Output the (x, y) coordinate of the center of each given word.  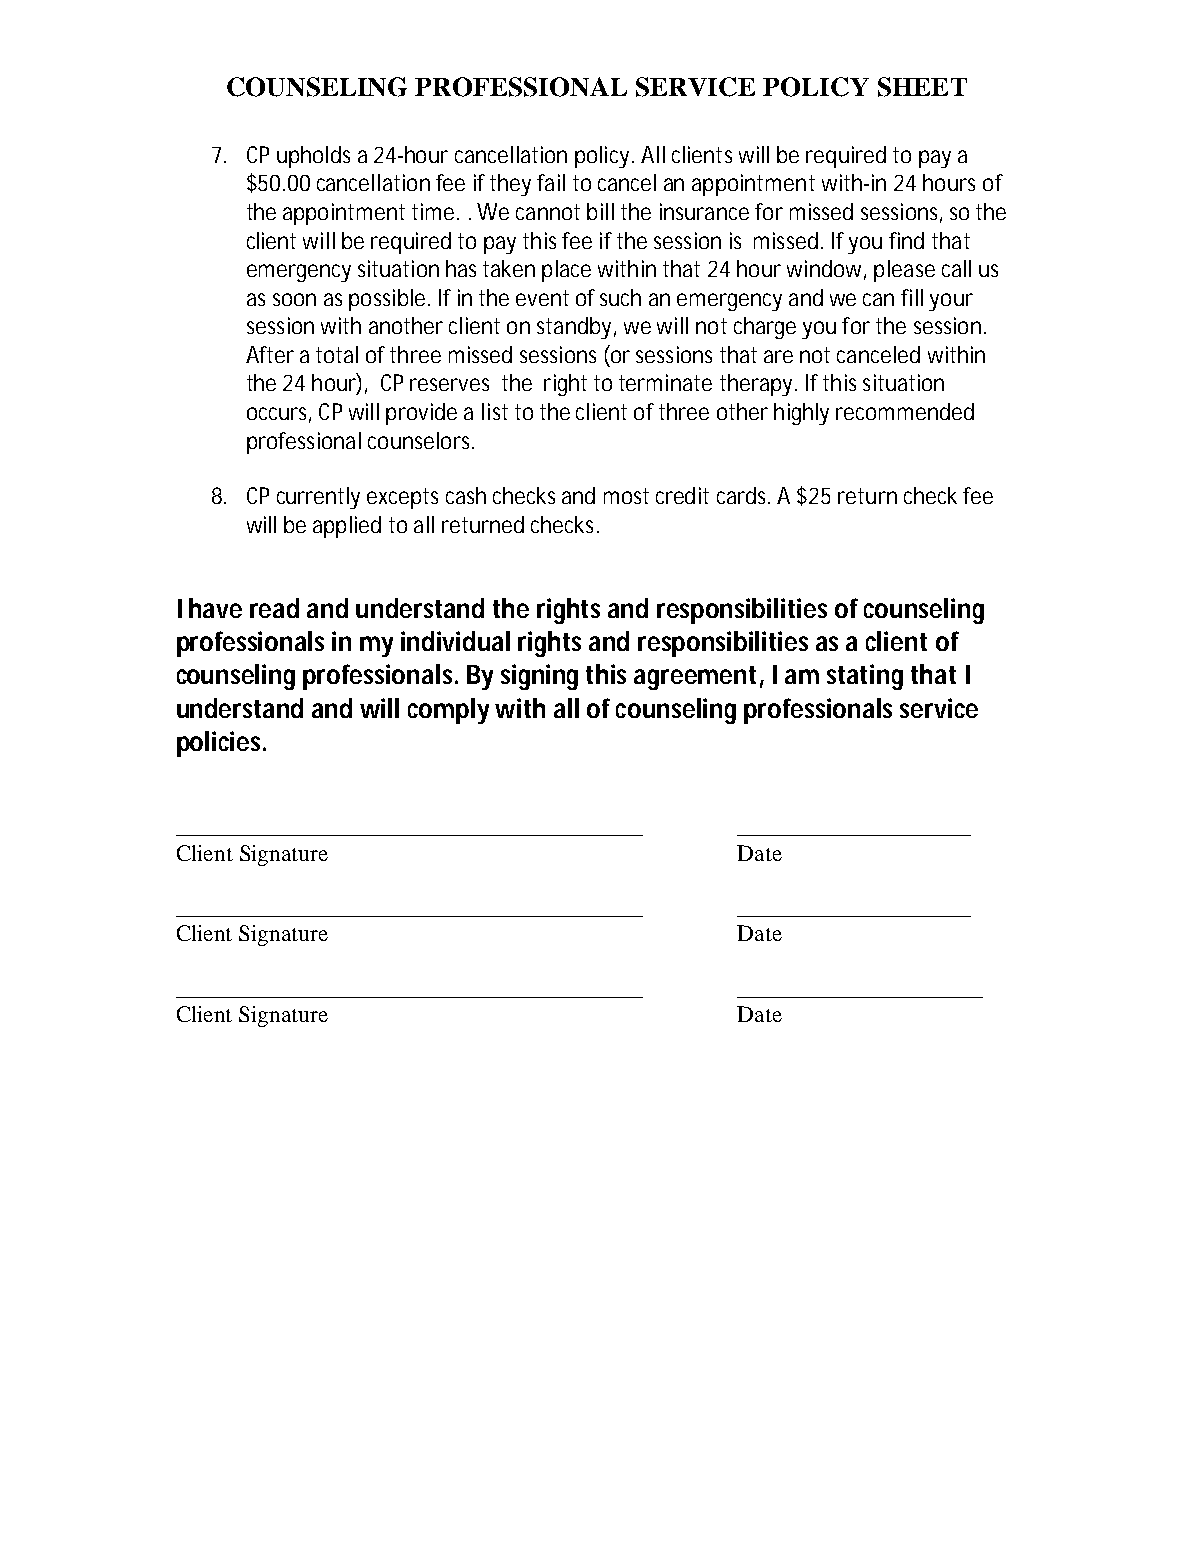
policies (218, 744)
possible (387, 300)
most (626, 496)
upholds (313, 157)
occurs (276, 413)
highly (801, 414)
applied (347, 527)
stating (865, 677)
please (904, 271)
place (566, 271)
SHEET (922, 87)
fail (551, 182)
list (495, 411)
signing (539, 677)
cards (741, 495)
